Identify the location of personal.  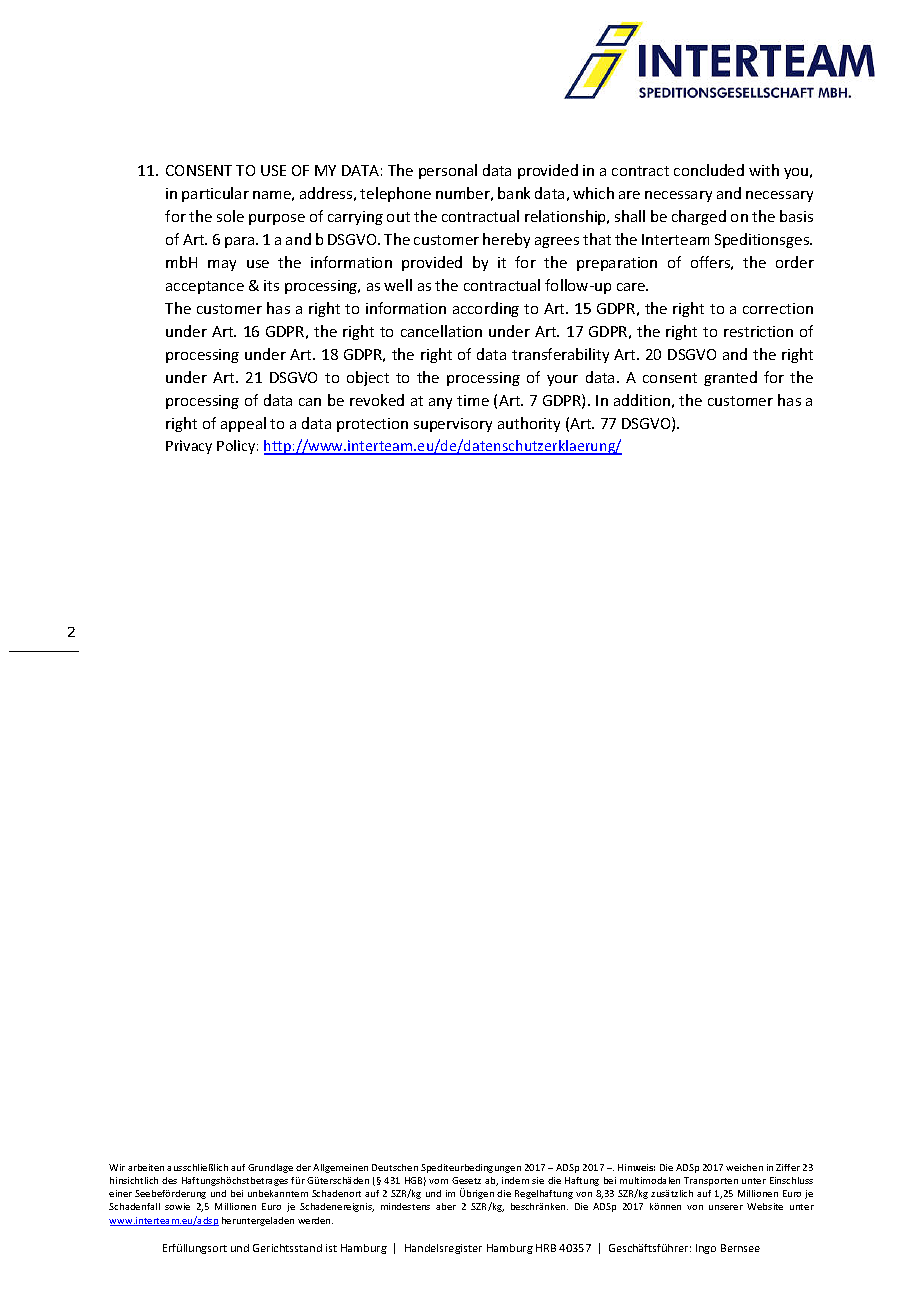
(448, 171).
